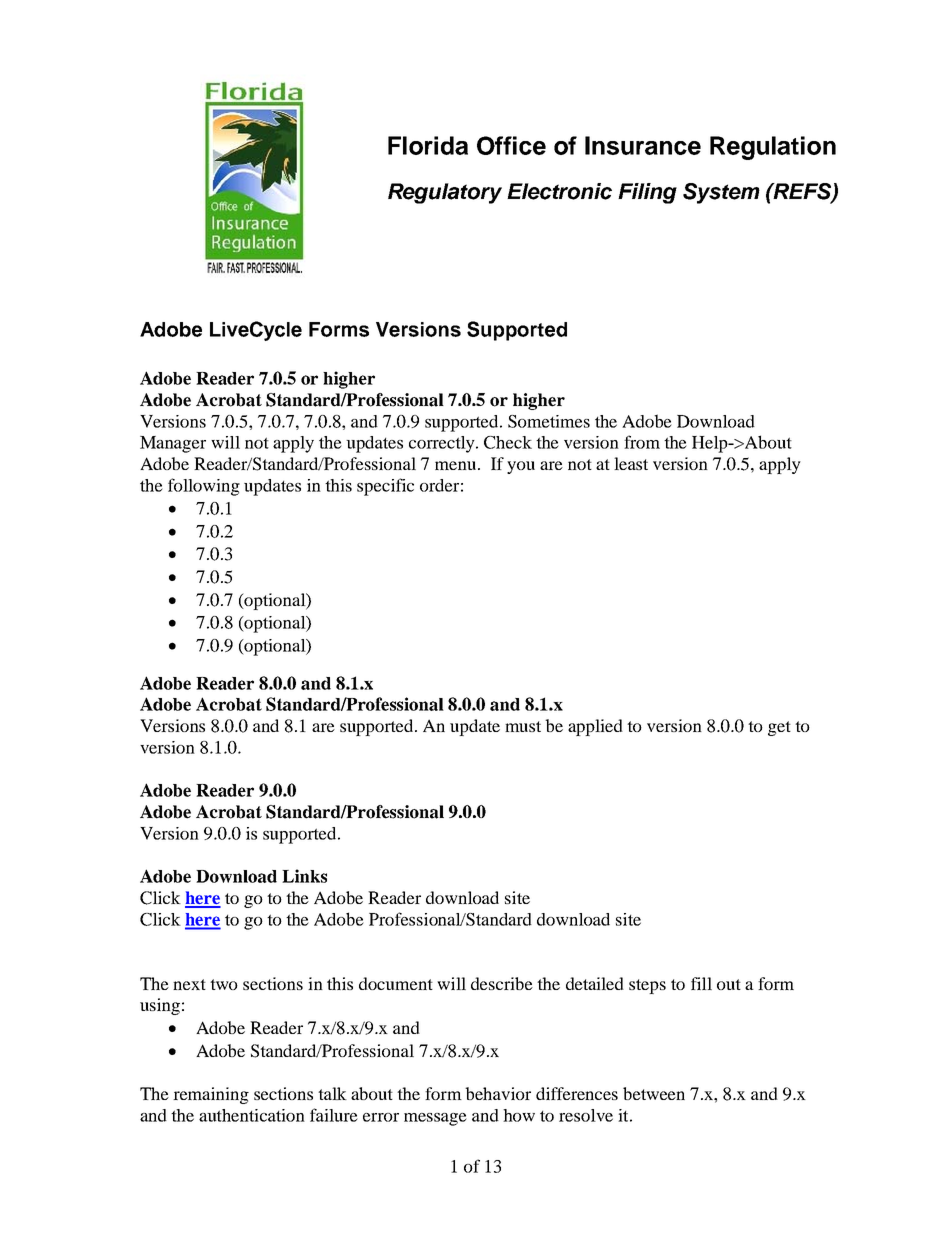 This image has height=1233, width=952. I want to click on must, so click(523, 726).
